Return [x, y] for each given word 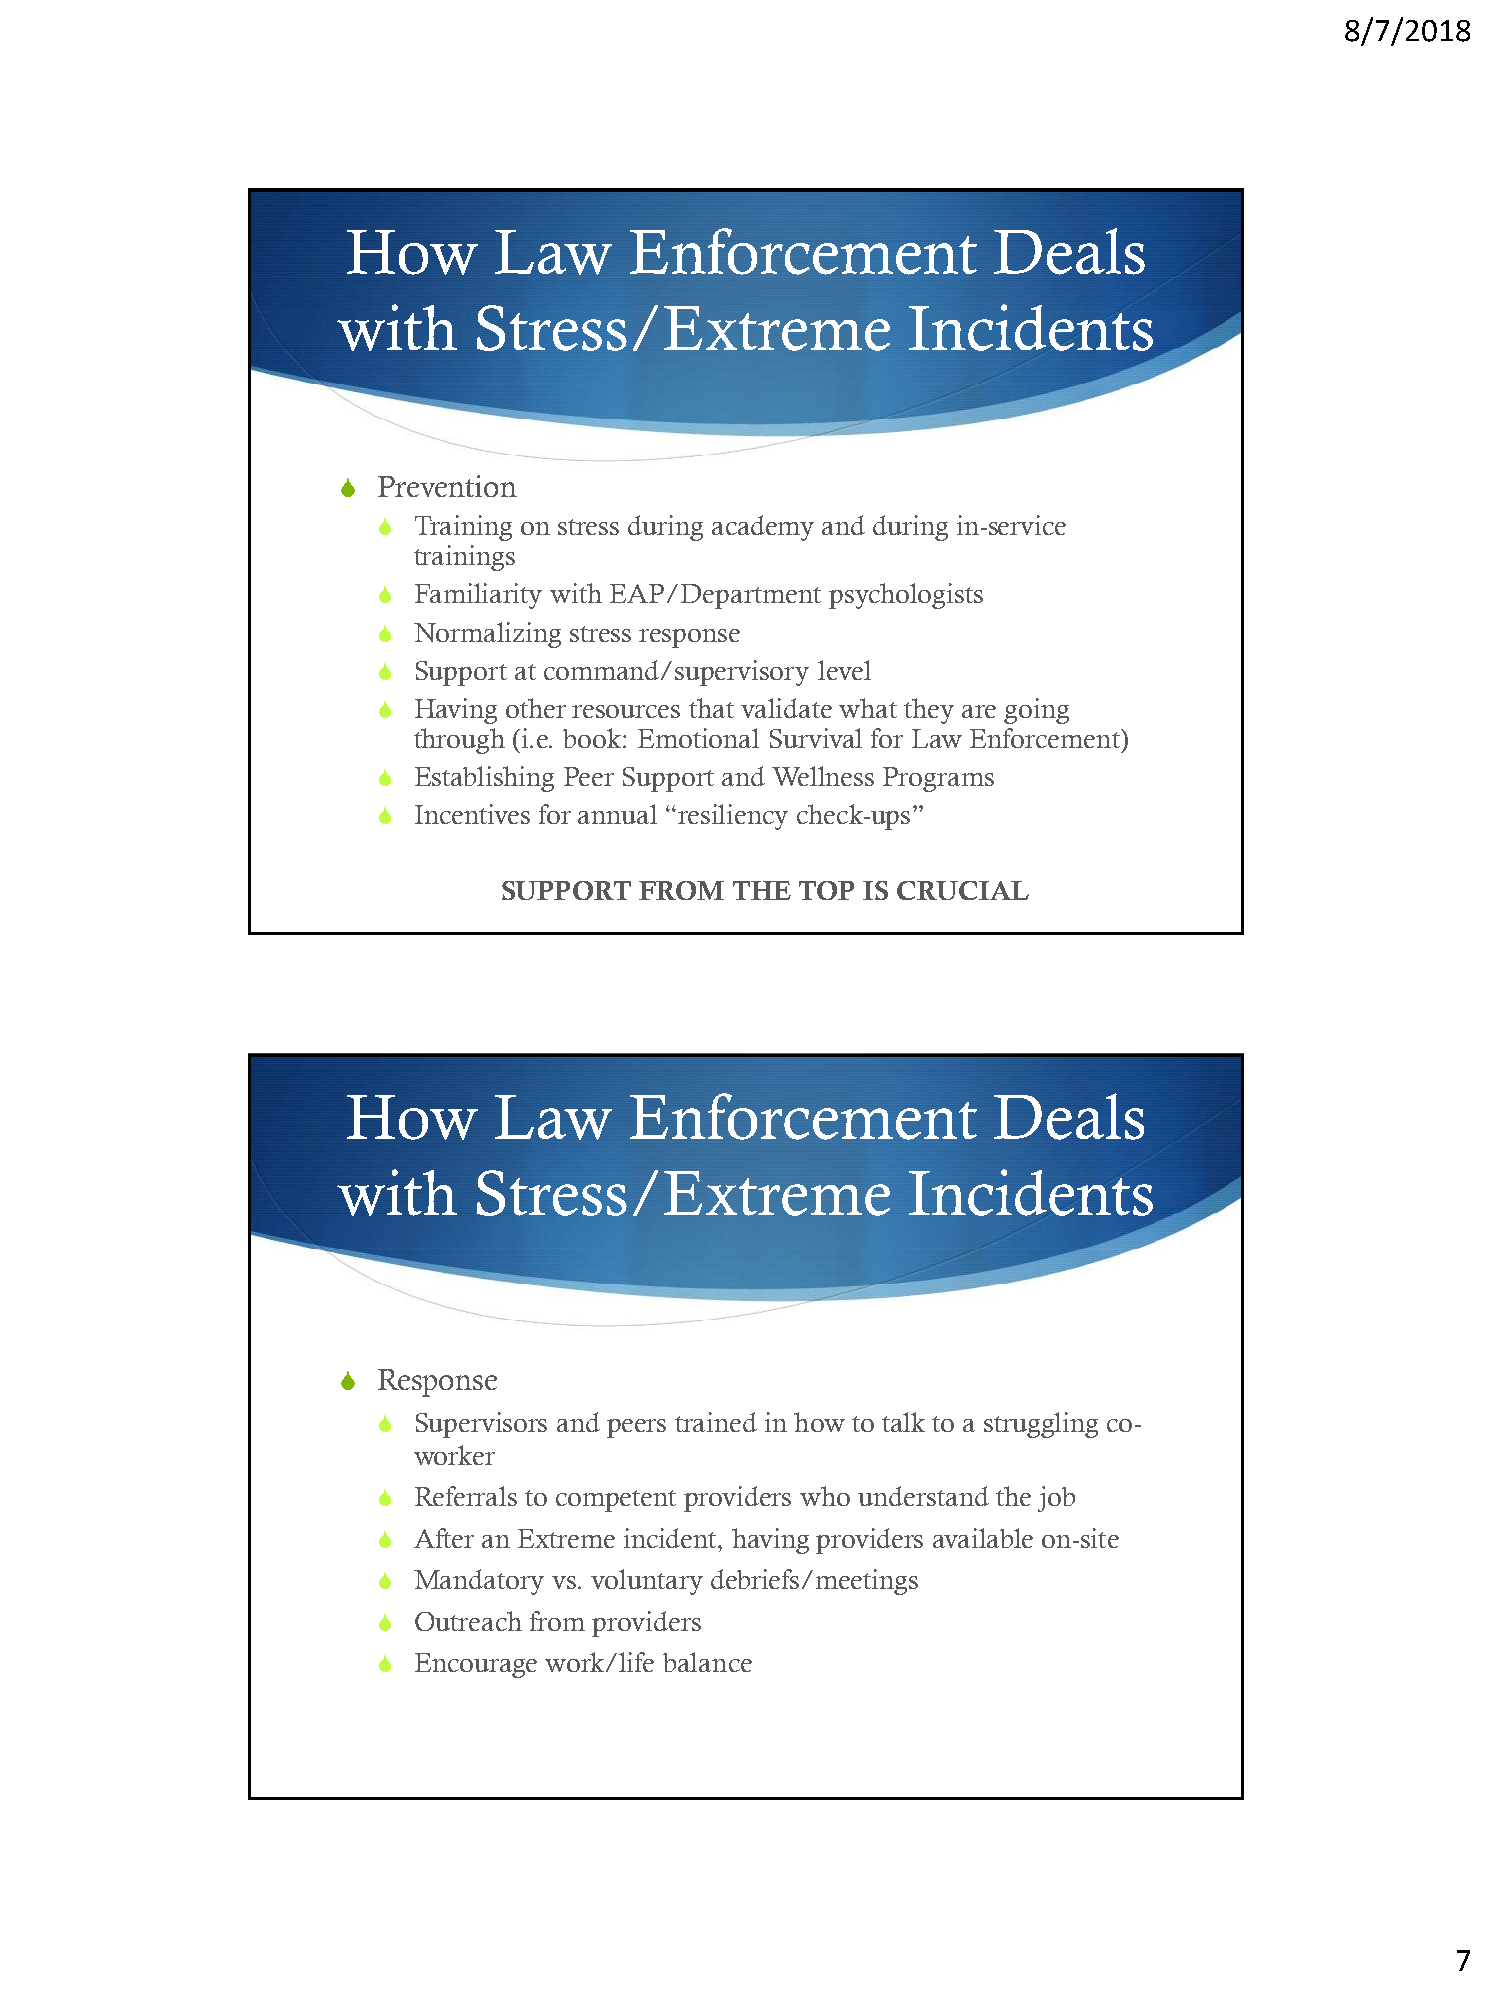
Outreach [468, 1621]
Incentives [472, 814]
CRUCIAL [963, 890]
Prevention [447, 486]
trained [716, 1422]
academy [763, 528]
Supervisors [481, 1425]
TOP [826, 890]
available [983, 1538]
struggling [1041, 1425]
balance [707, 1662]
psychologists [906, 596]
